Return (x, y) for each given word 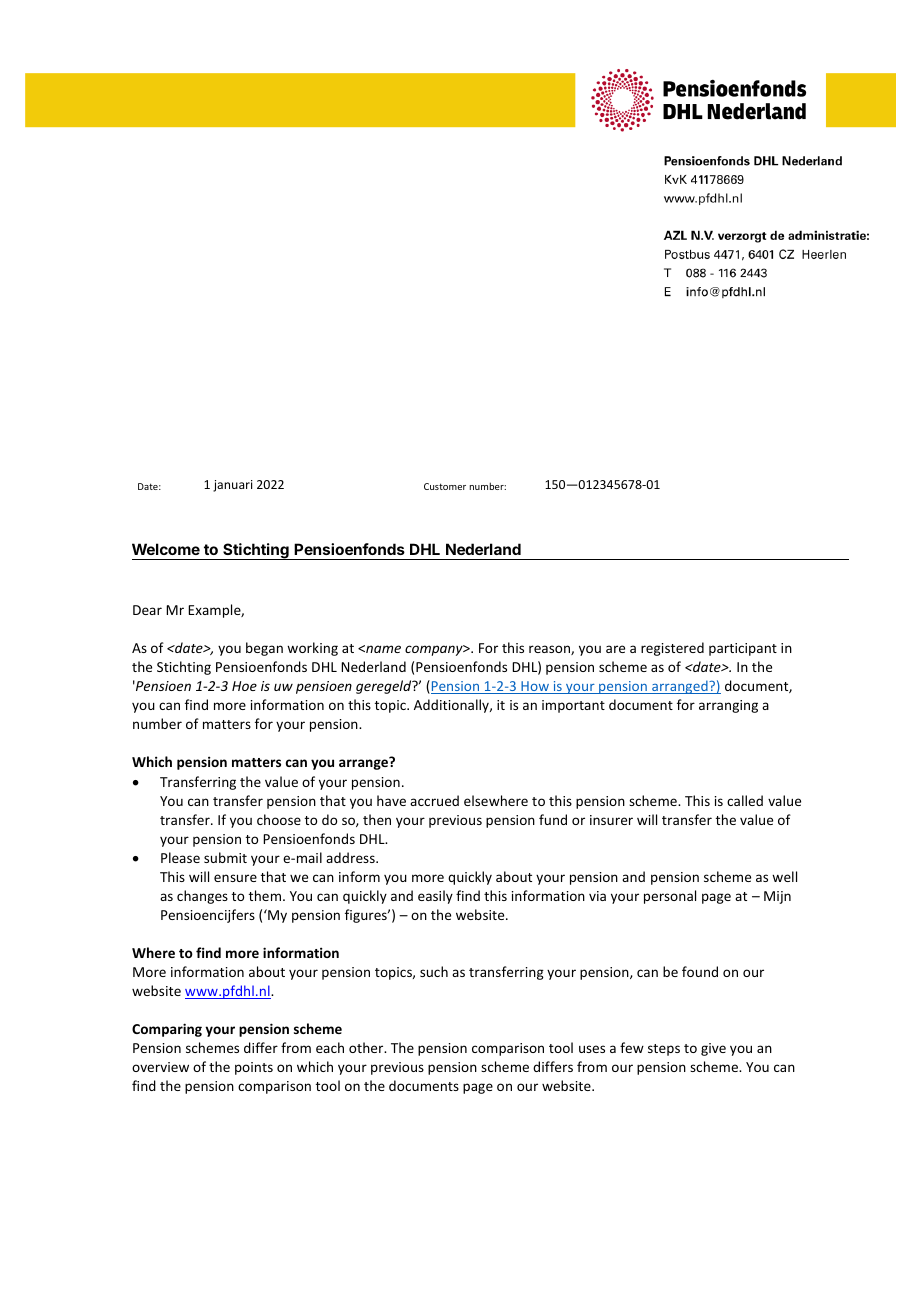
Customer (445, 486)
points (254, 1068)
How (535, 687)
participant (743, 649)
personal (670, 897)
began (264, 649)
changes (202, 897)
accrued (434, 800)
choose (279, 819)
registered (672, 649)
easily (435, 897)
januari (233, 486)
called (745, 800)
